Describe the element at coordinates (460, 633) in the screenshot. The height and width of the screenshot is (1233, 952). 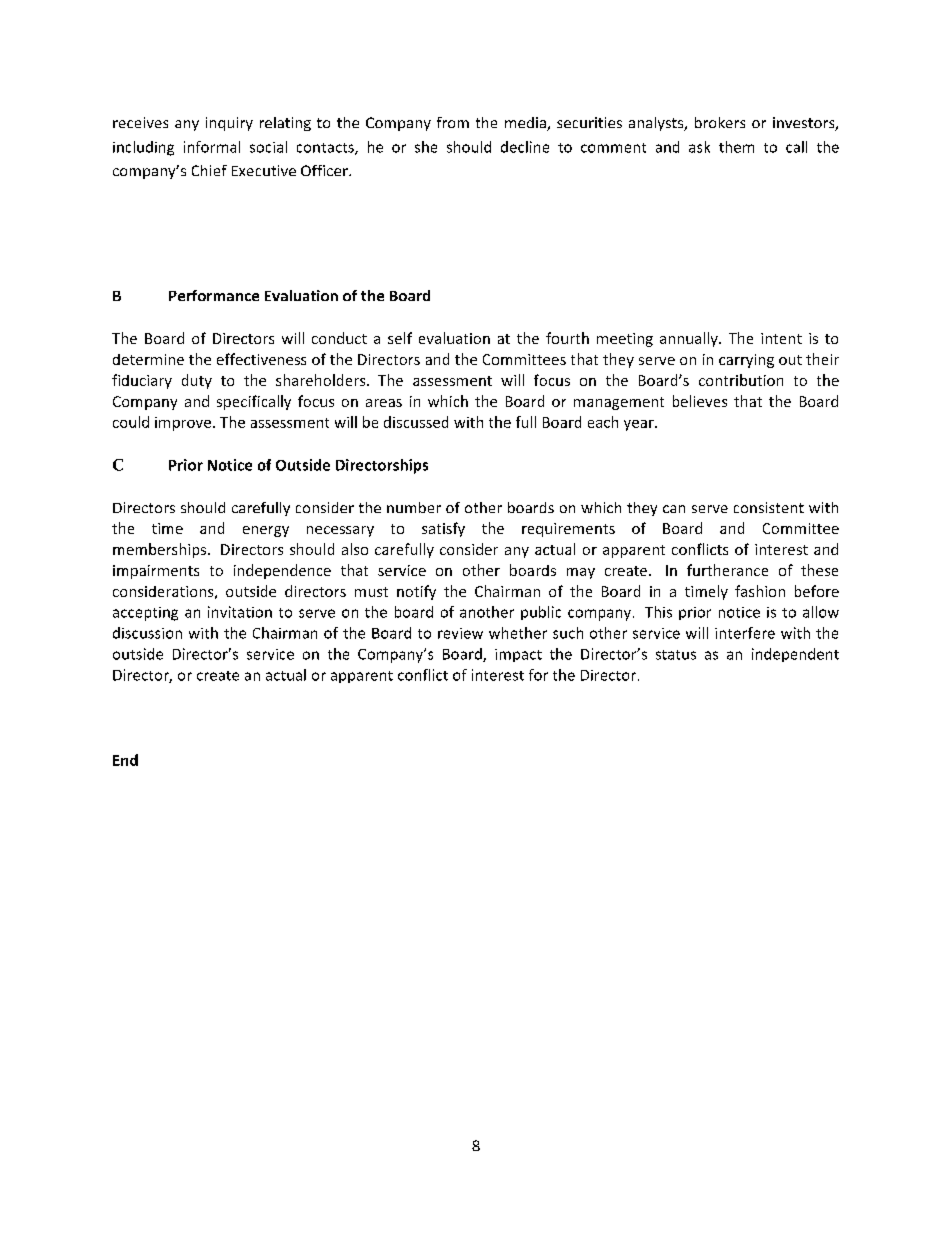
I see `review` at that location.
